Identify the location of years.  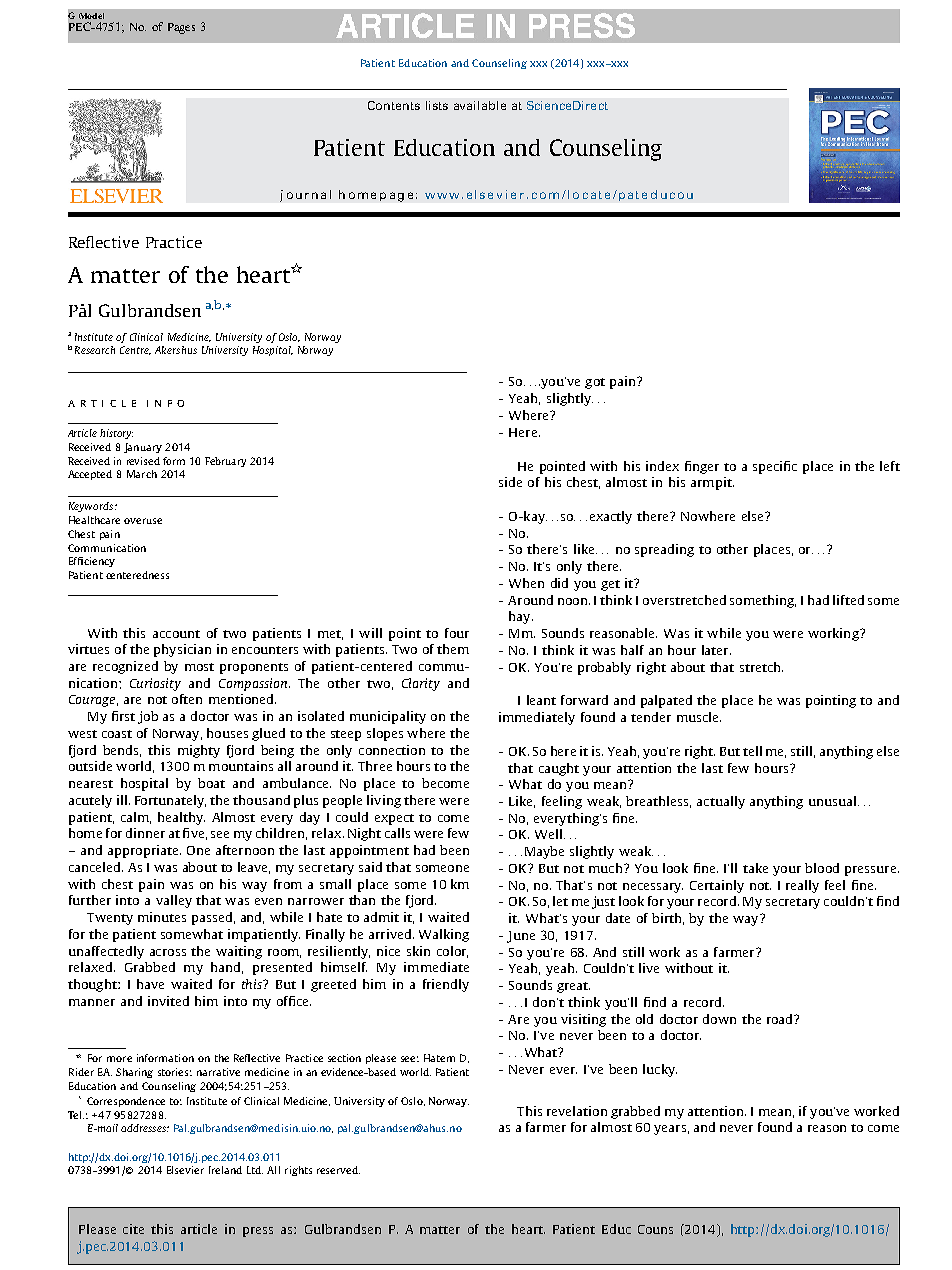
(670, 1130).
